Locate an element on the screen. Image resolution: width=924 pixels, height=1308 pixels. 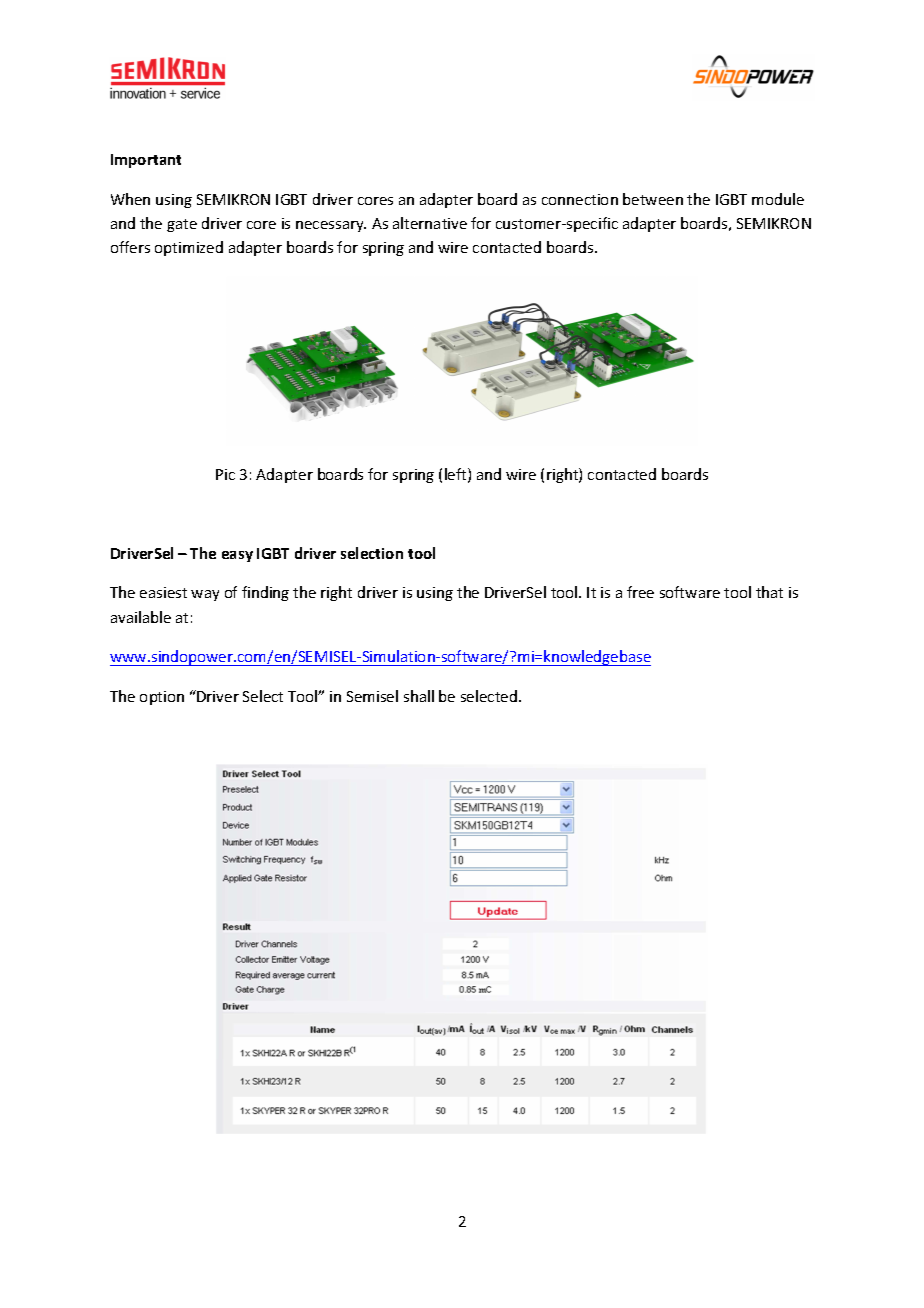
between is located at coordinates (653, 199).
